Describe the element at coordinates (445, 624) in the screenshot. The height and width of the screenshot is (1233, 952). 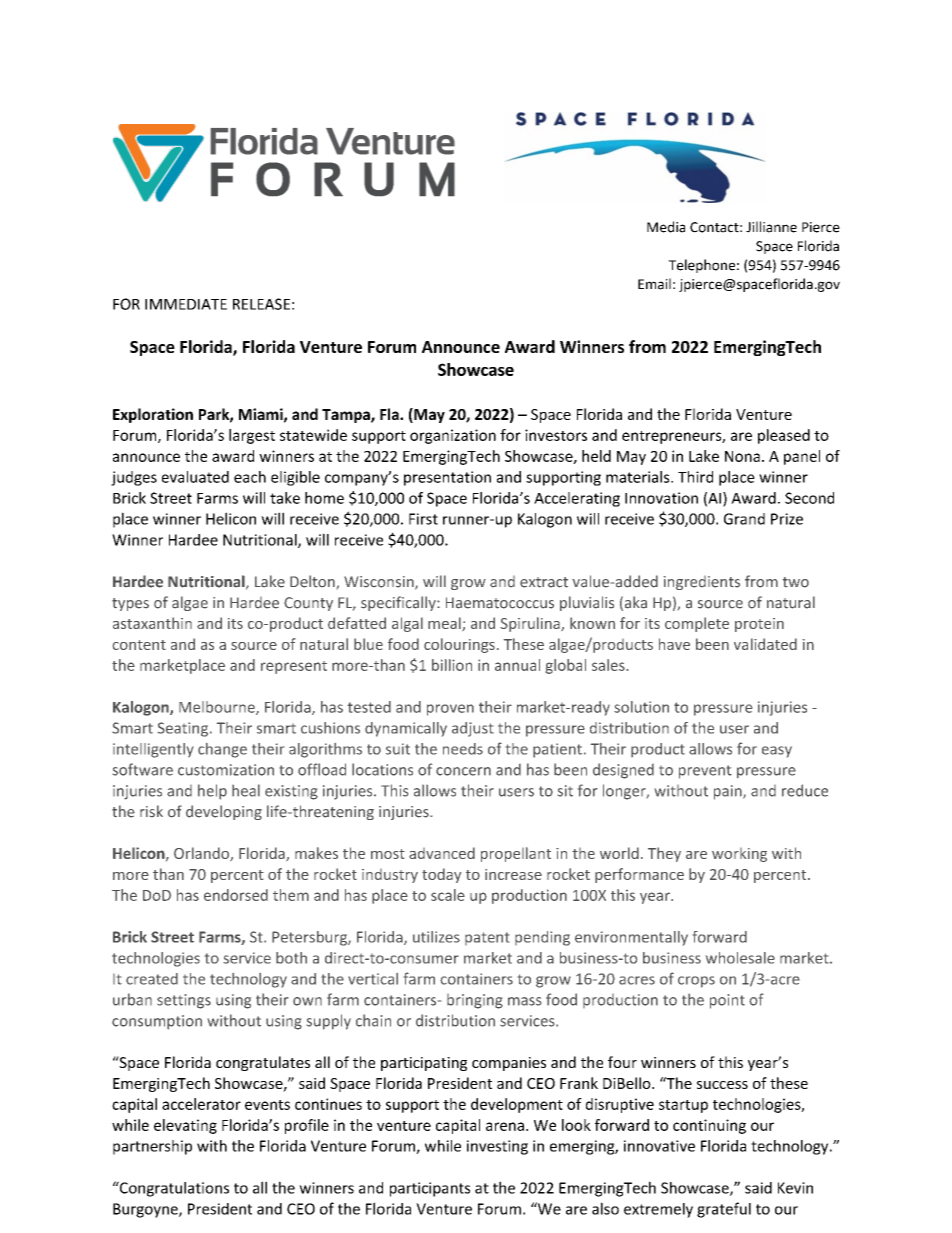
I see `meal` at that location.
